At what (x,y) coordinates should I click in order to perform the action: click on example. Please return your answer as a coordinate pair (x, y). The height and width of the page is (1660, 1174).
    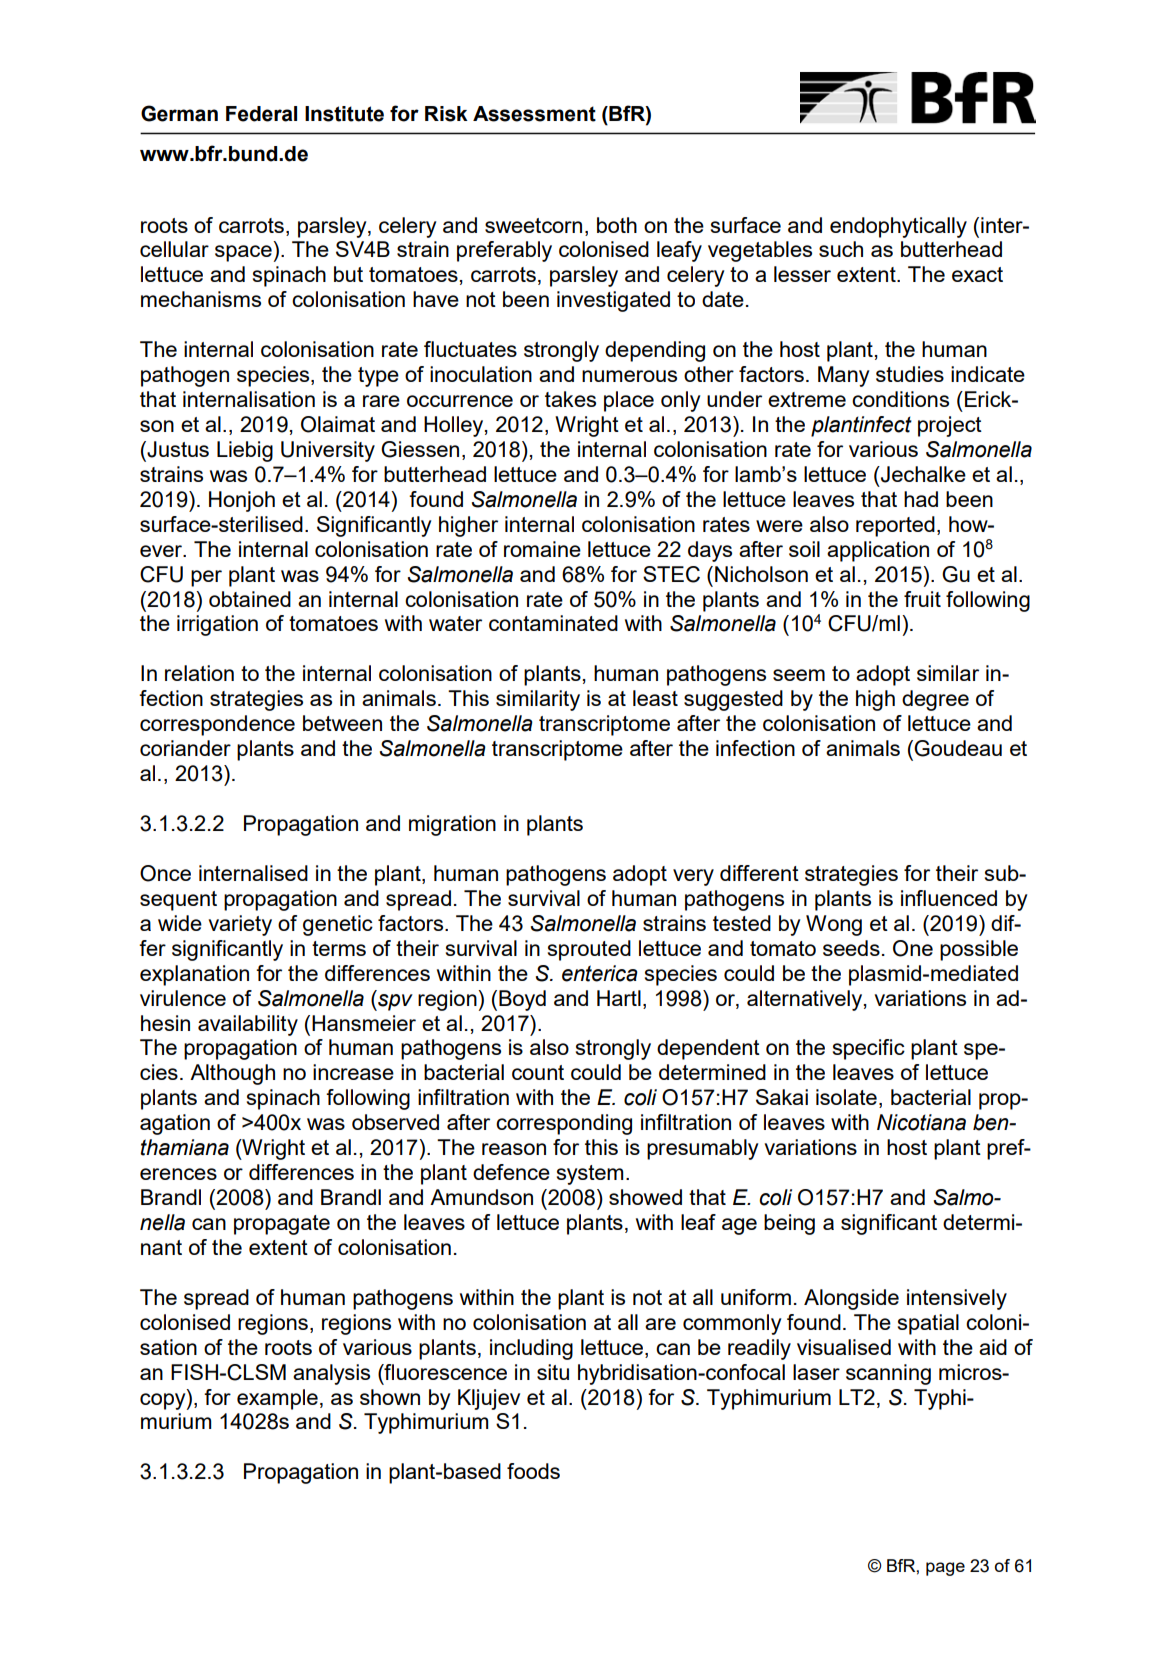
    Looking at the image, I should click on (277, 1399).
